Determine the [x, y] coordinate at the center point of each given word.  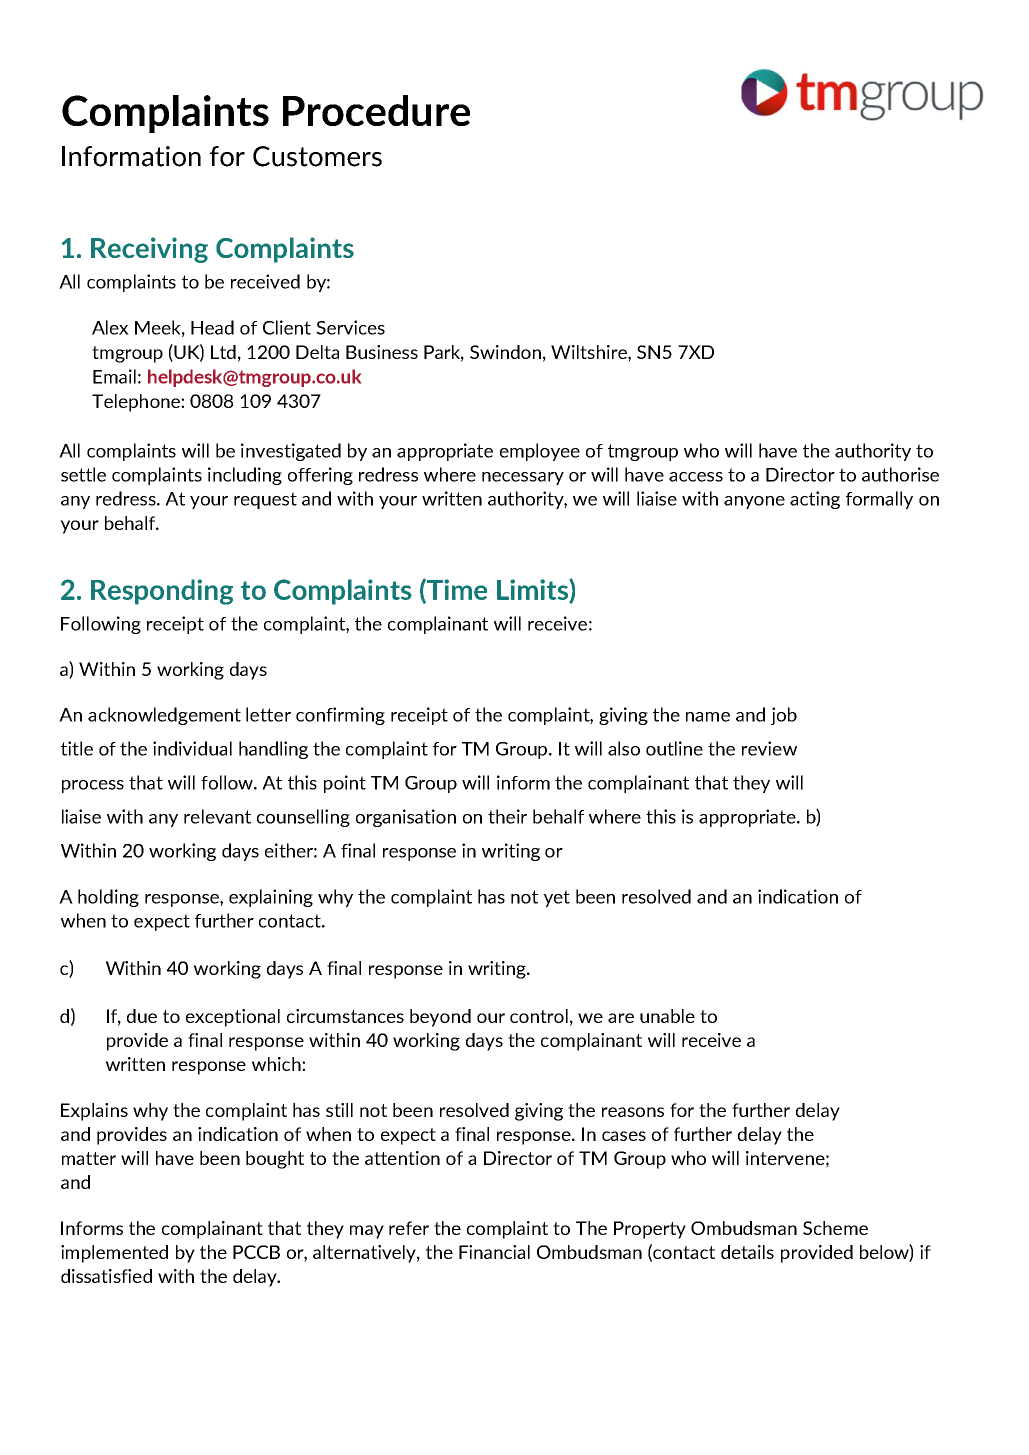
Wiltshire [590, 353]
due [142, 1016]
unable [667, 1016]
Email [114, 376]
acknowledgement [164, 716]
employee [540, 452]
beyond [440, 1018]
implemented [114, 1254]
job [784, 716]
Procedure [376, 110]
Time [456, 590]
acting [815, 500]
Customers [317, 156]
